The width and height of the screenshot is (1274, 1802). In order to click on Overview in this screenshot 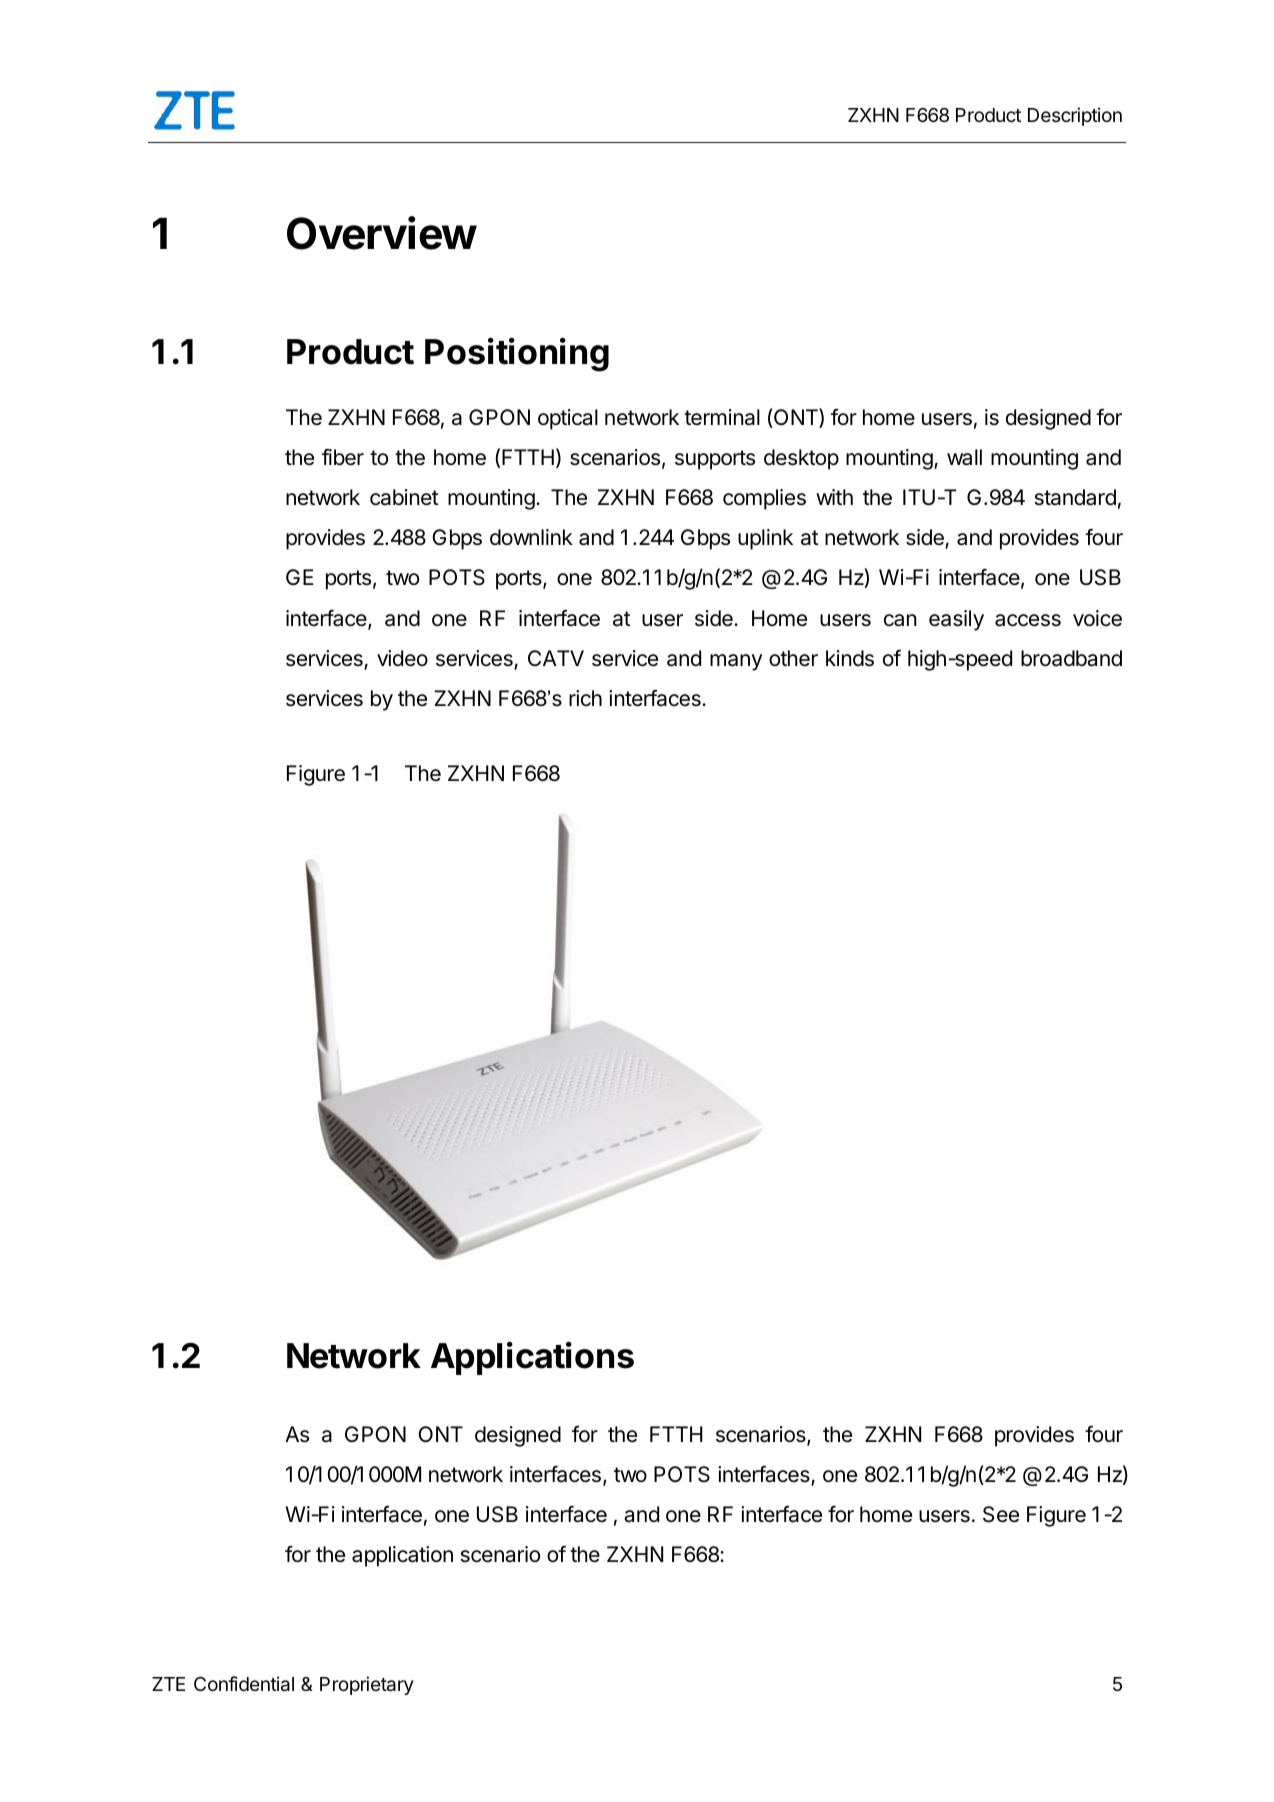, I will do `click(382, 233)`.
